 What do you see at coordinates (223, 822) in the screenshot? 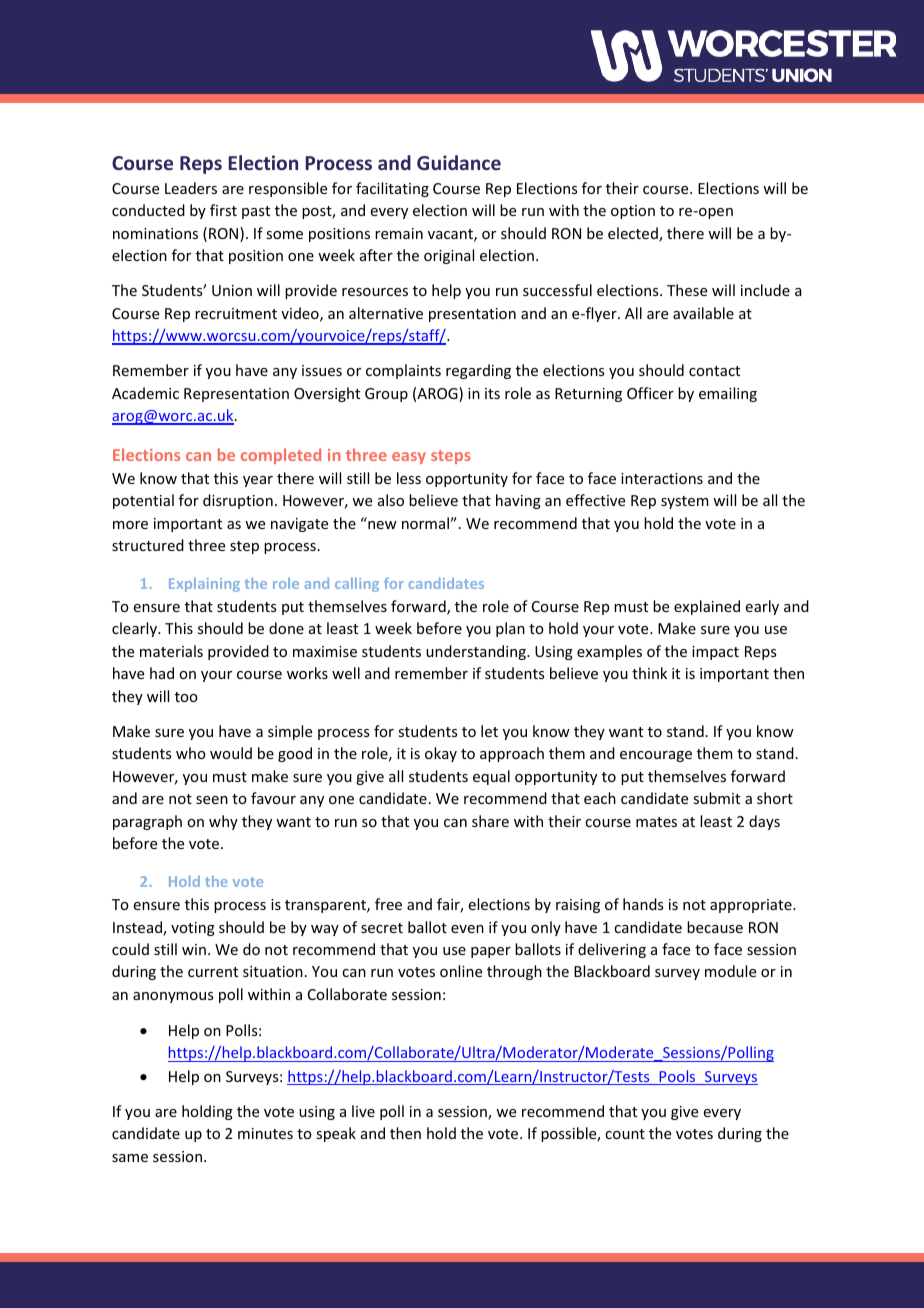
I see `why` at bounding box center [223, 822].
